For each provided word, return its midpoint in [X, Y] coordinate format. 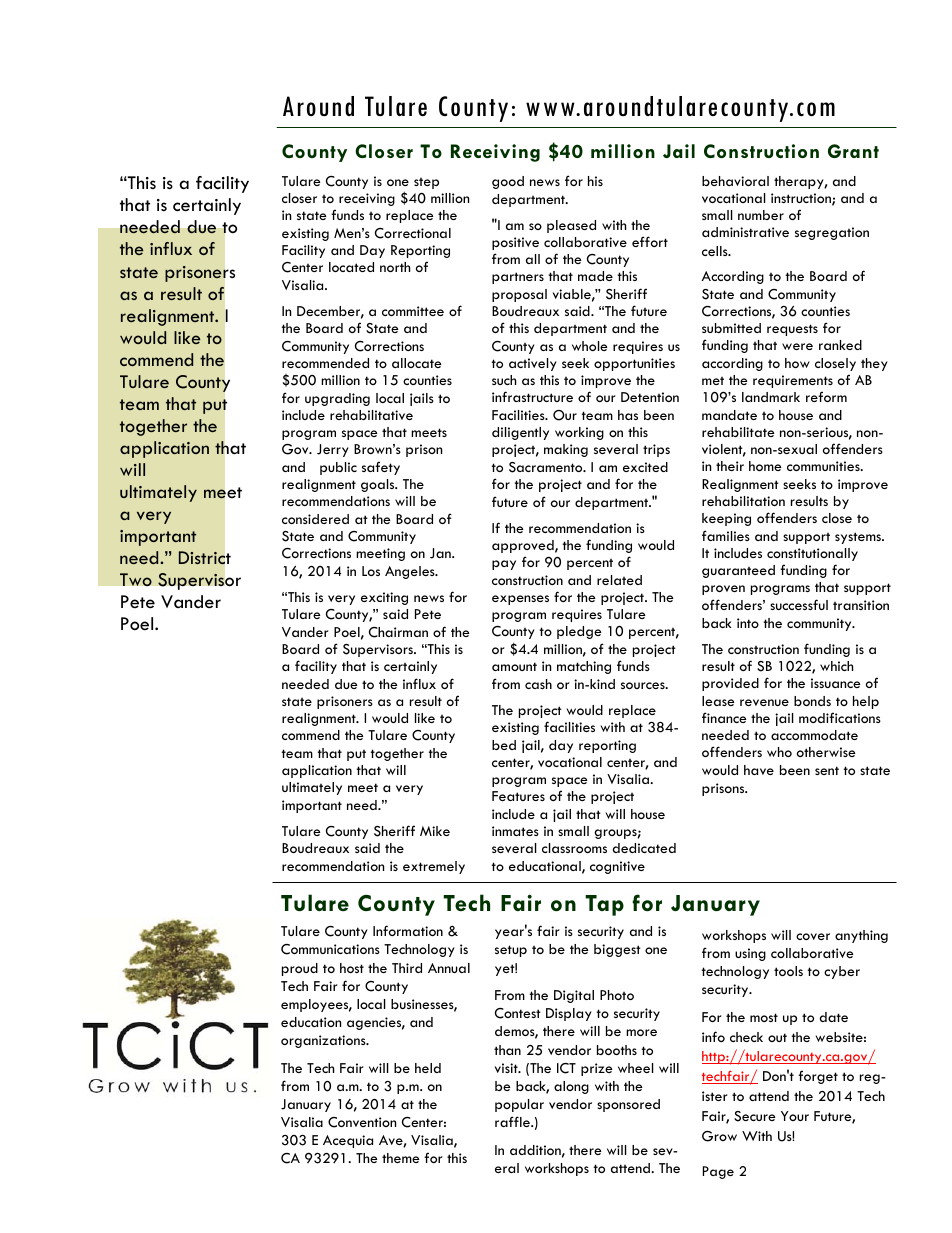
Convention [362, 1122]
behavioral [735, 181]
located [351, 267]
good [508, 182]
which [836, 666]
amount [514, 666]
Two [136, 579]
